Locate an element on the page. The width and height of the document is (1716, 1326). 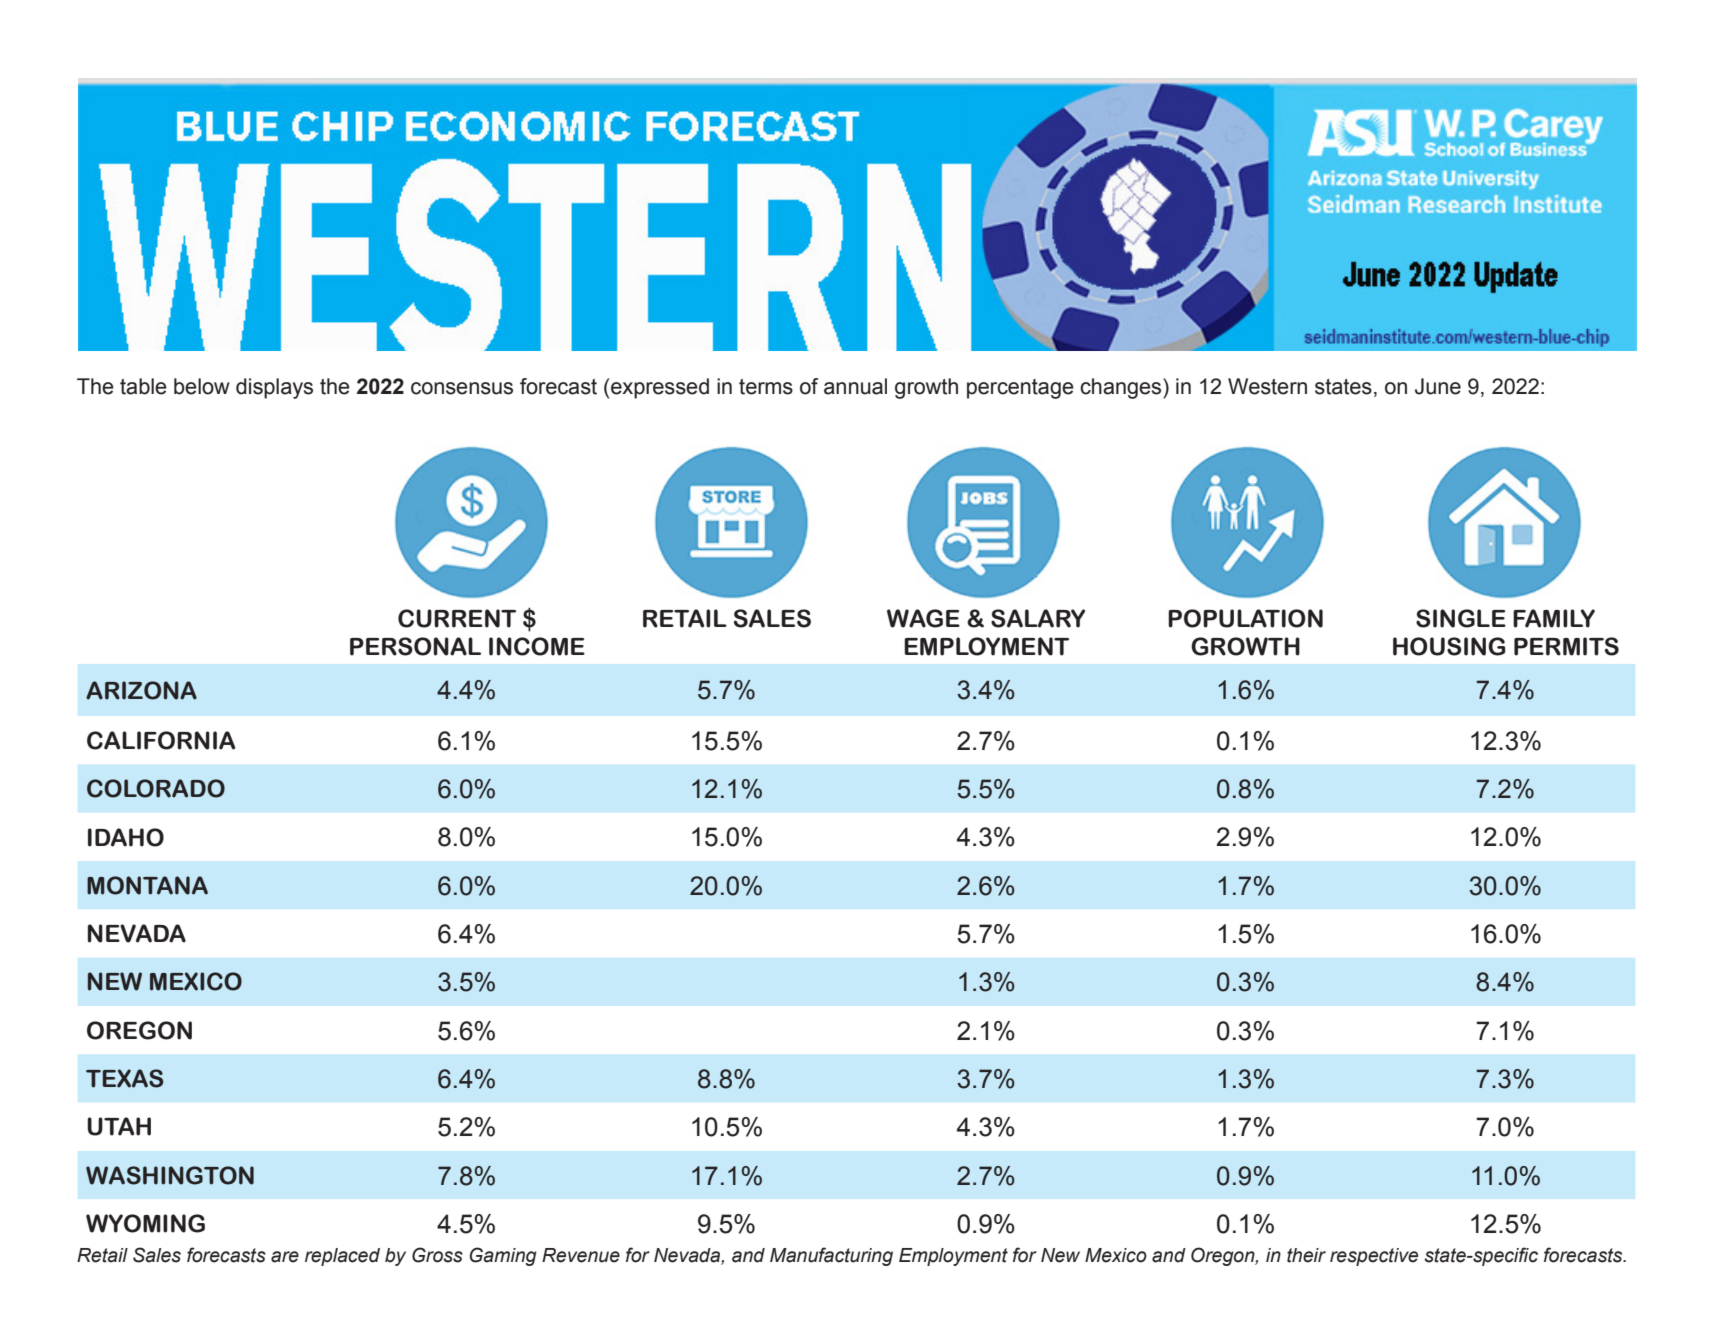
IDAHO is located at coordinates (126, 837).
